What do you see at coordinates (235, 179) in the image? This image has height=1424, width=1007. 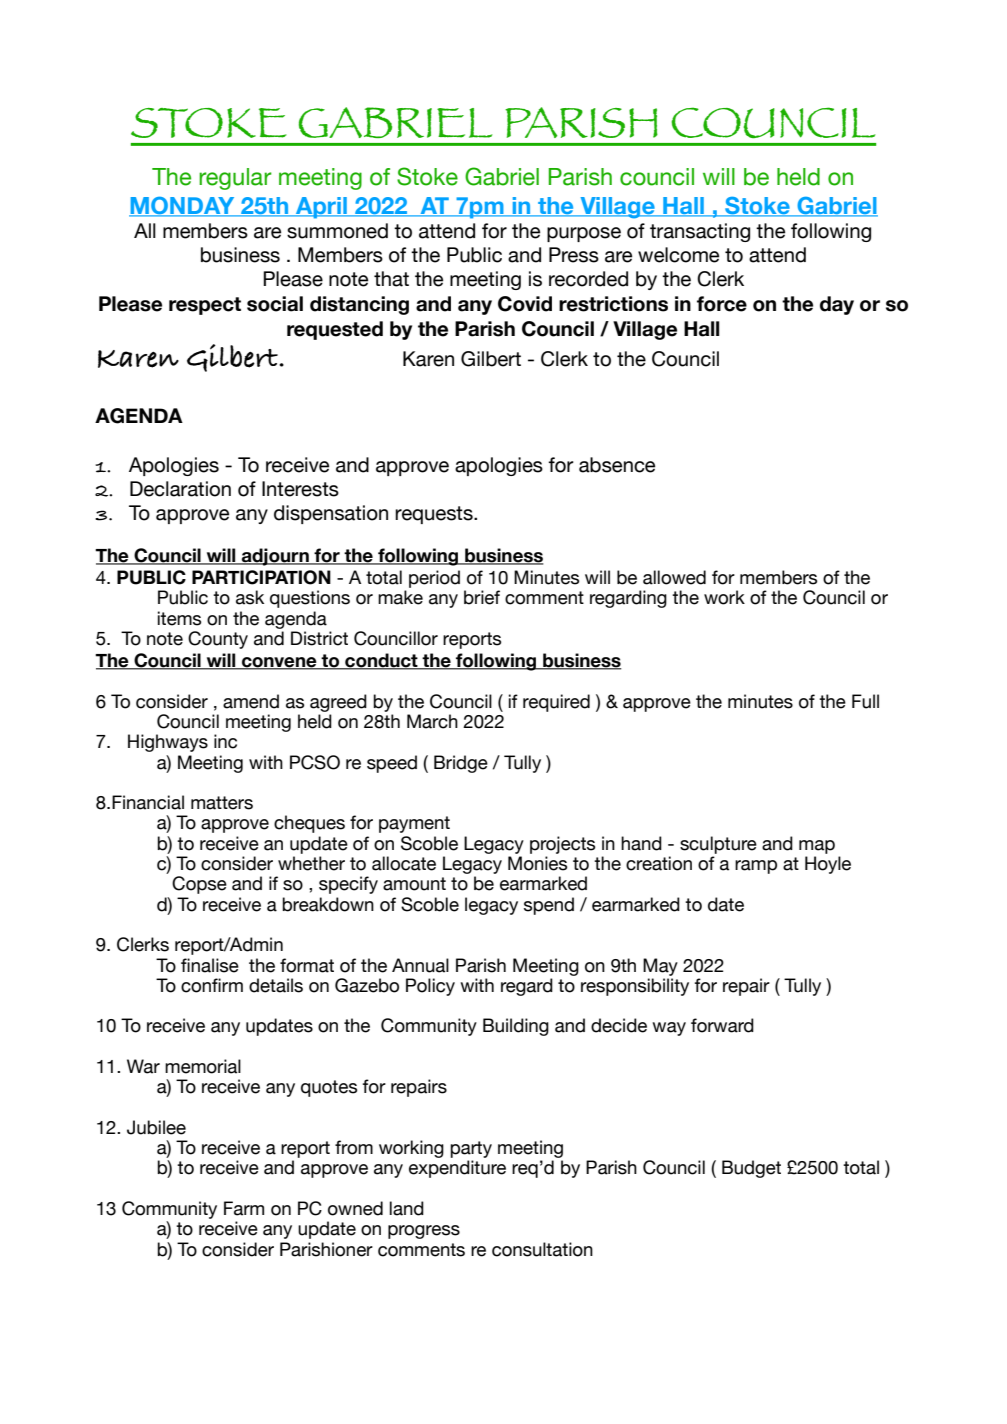 I see `regular` at bounding box center [235, 179].
